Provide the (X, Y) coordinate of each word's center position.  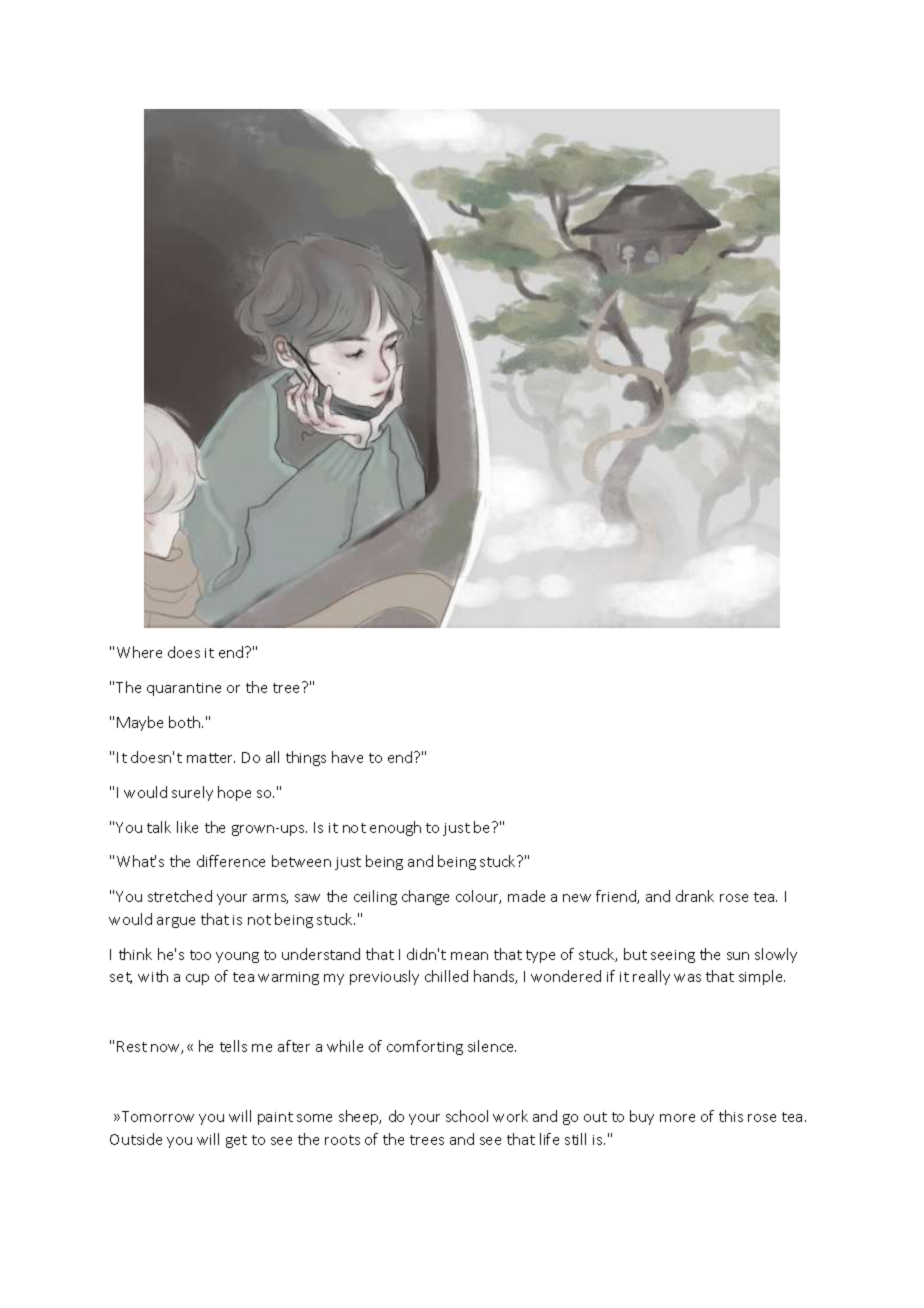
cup (197, 979)
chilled (446, 976)
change (425, 897)
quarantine (184, 689)
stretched (180, 896)
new (577, 898)
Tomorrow (158, 1116)
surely (192, 793)
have (347, 757)
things (306, 758)
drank (695, 896)
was (687, 978)
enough (395, 828)
